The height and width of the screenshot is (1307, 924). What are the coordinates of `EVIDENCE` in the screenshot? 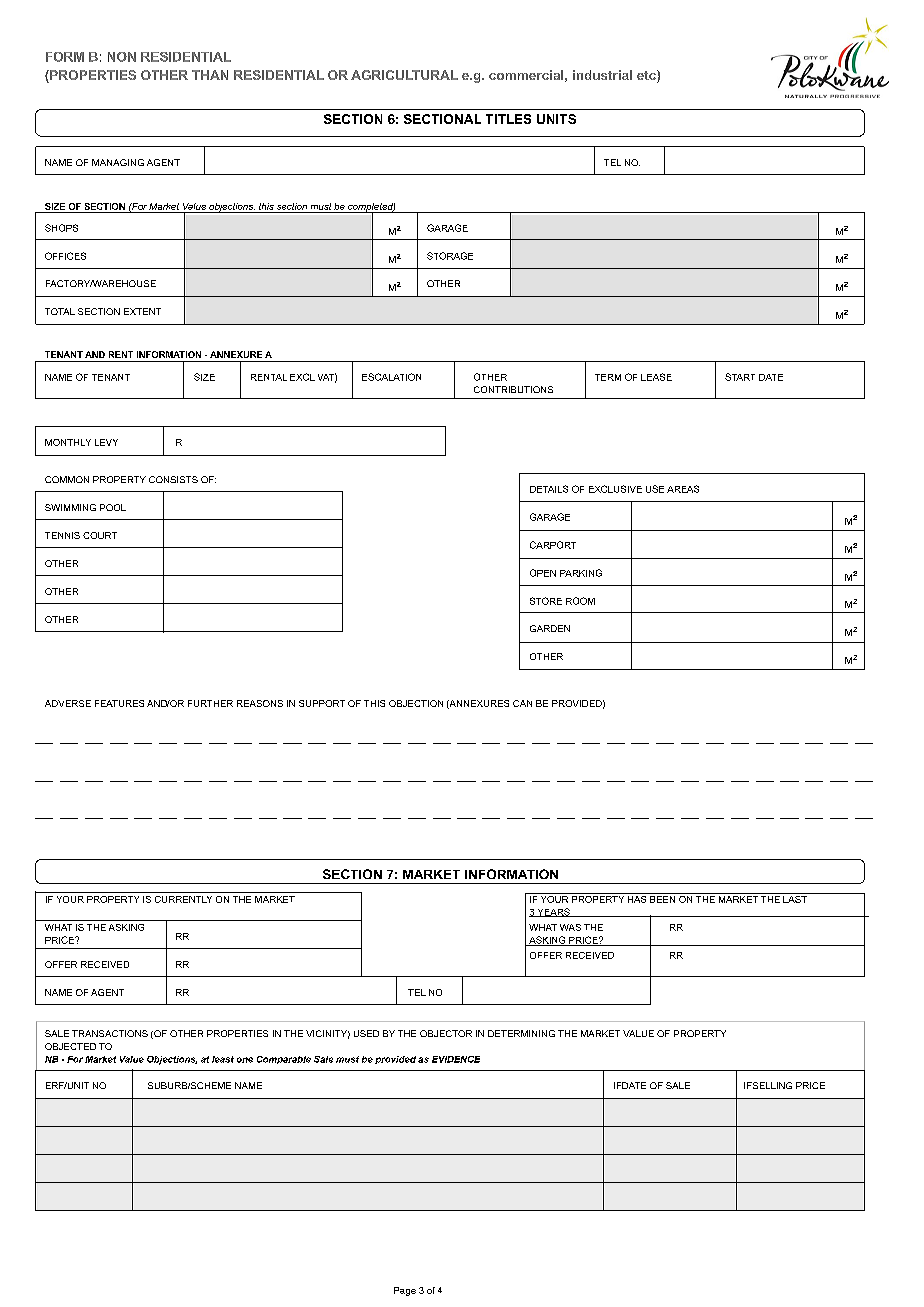 It's located at (456, 1059).
